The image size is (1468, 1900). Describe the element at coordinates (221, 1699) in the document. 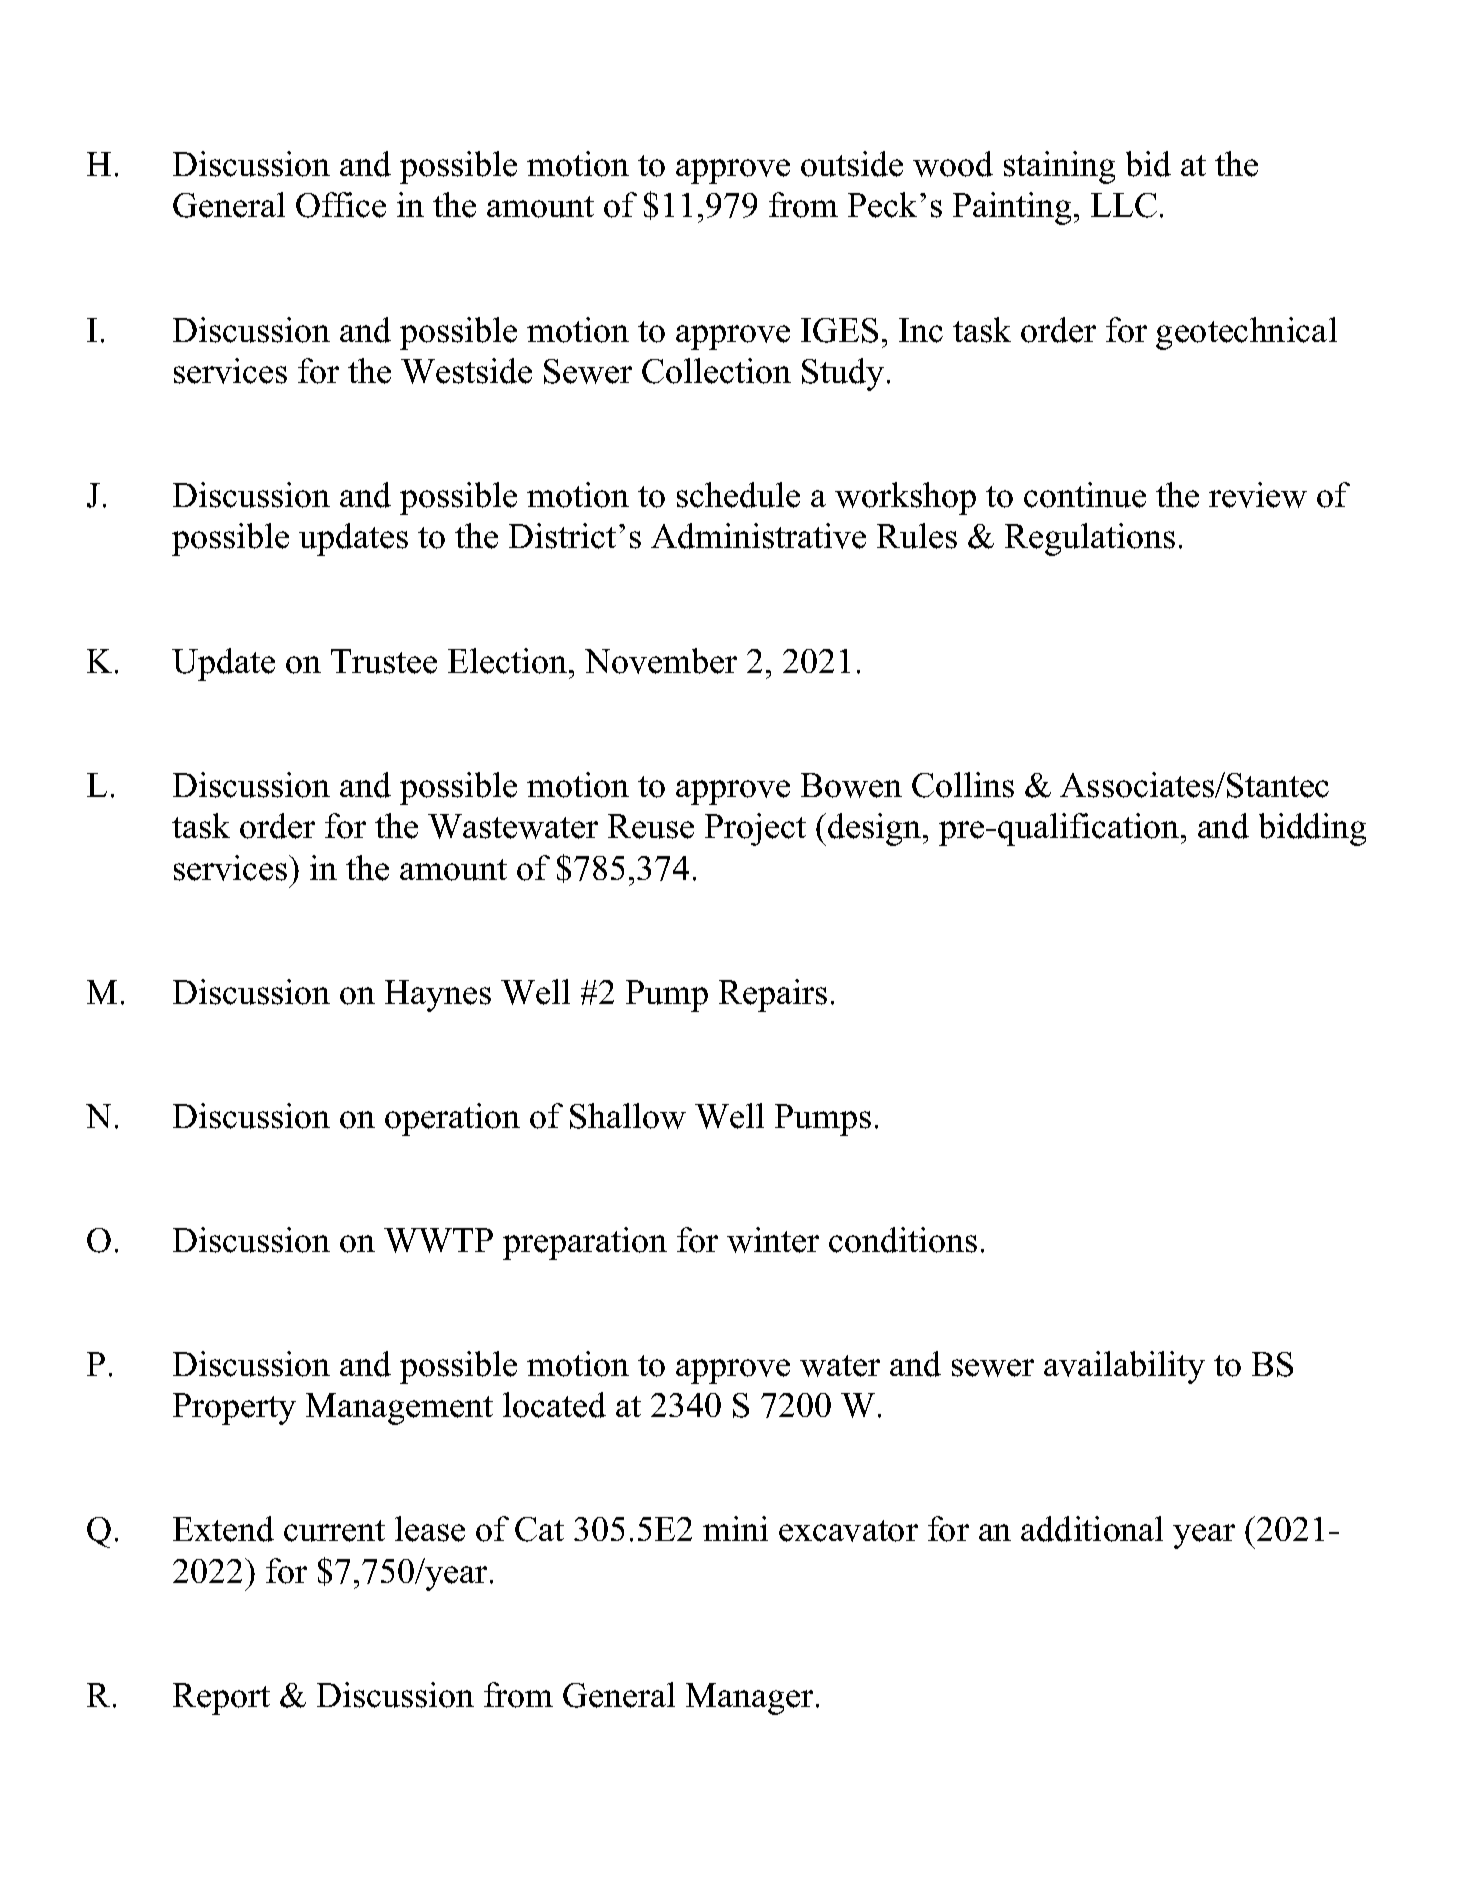

I see `Report` at that location.
